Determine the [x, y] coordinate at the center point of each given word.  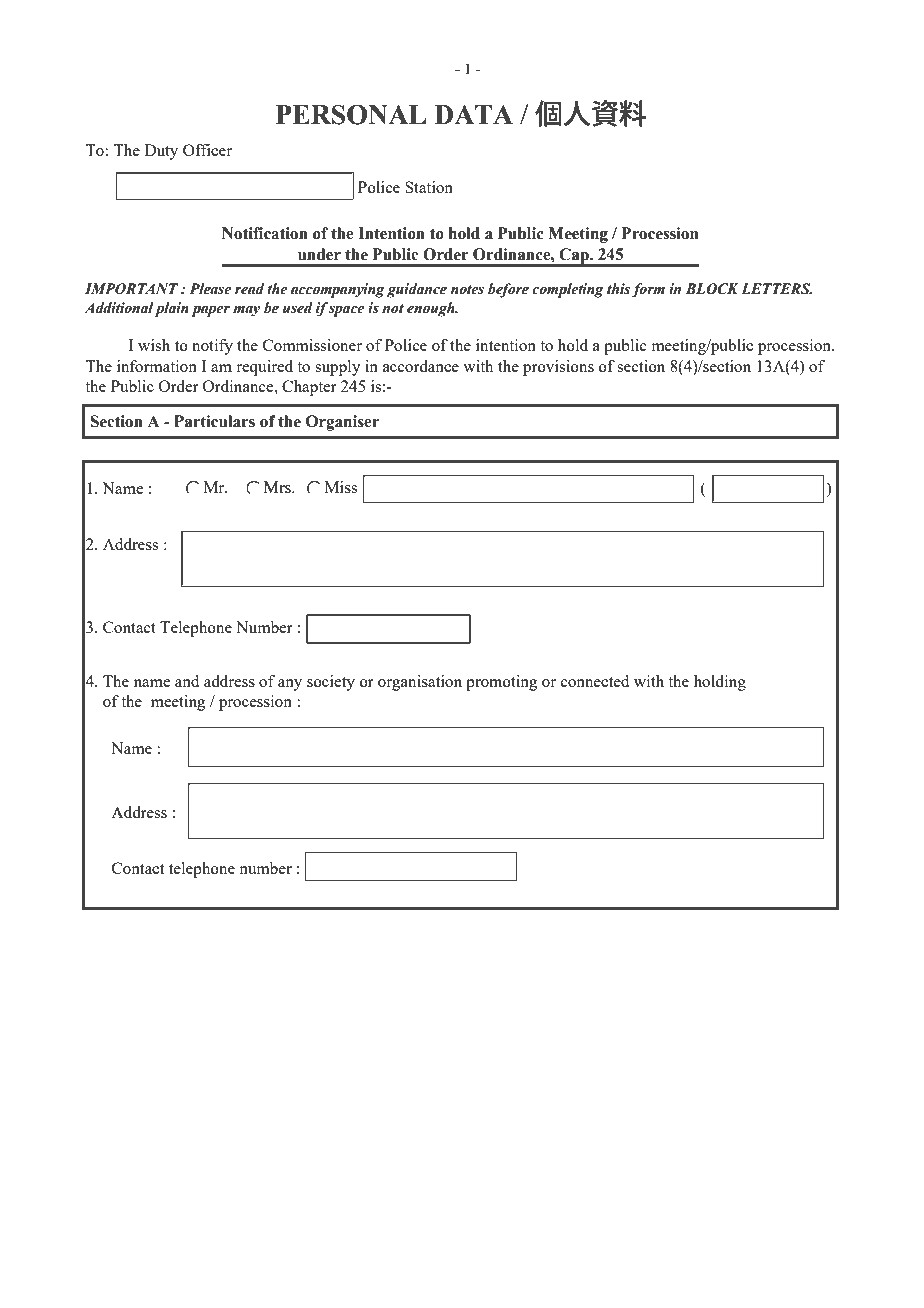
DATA [473, 114]
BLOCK [712, 289]
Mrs [278, 487]
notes [467, 290]
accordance [421, 366]
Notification [265, 233]
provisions [558, 368]
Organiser [342, 423]
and [187, 681]
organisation [420, 683]
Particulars [214, 421]
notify [212, 347]
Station [429, 187]
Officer [207, 150]
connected [595, 681]
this [619, 290]
